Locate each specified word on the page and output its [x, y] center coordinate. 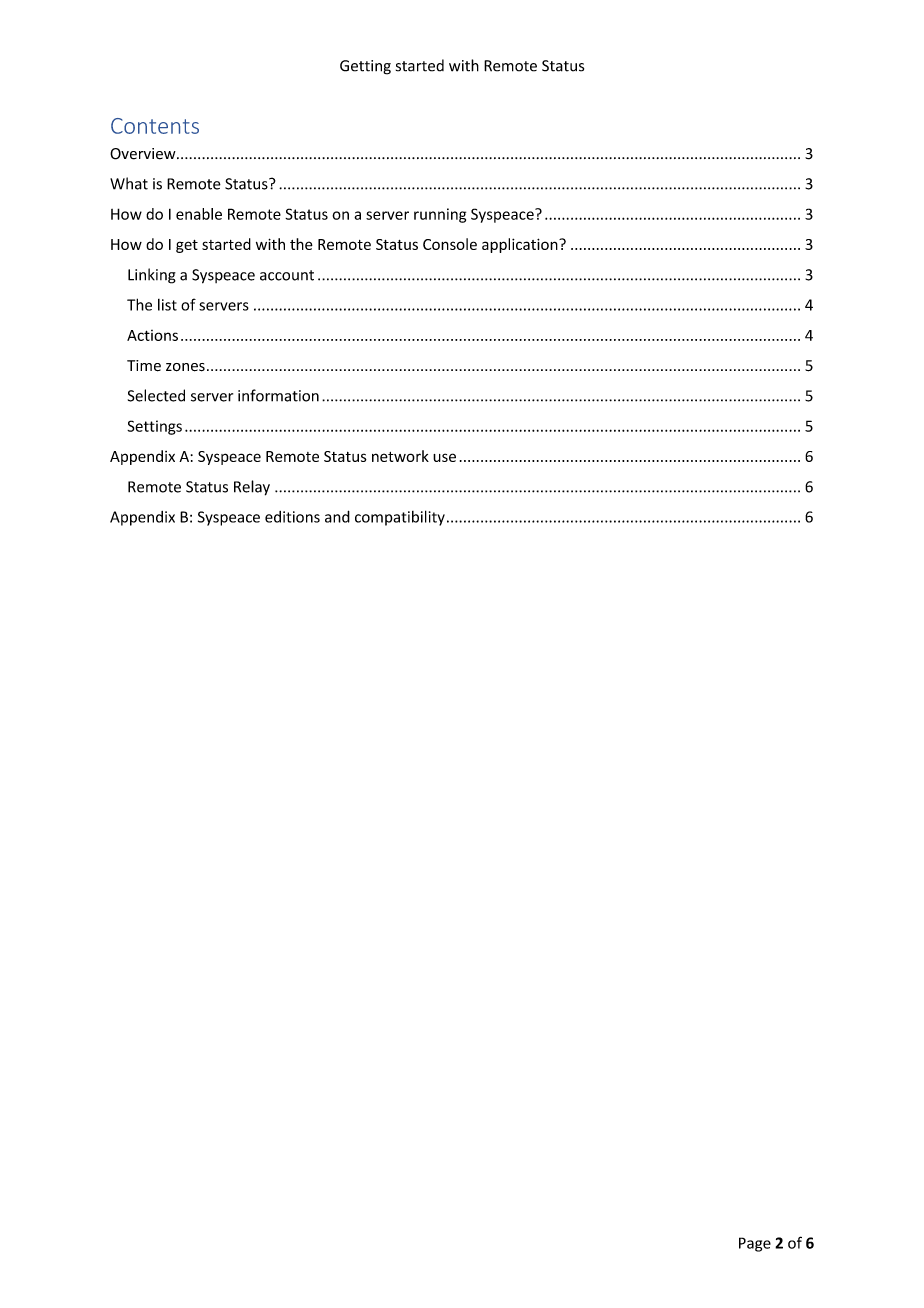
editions [292, 517]
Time [144, 366]
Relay [252, 488]
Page [755, 1244]
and [337, 516]
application [521, 245]
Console [450, 244]
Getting [365, 67]
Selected [156, 395]
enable [199, 214]
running [440, 215]
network [400, 456]
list [167, 305]
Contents [155, 126]
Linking [152, 276]
